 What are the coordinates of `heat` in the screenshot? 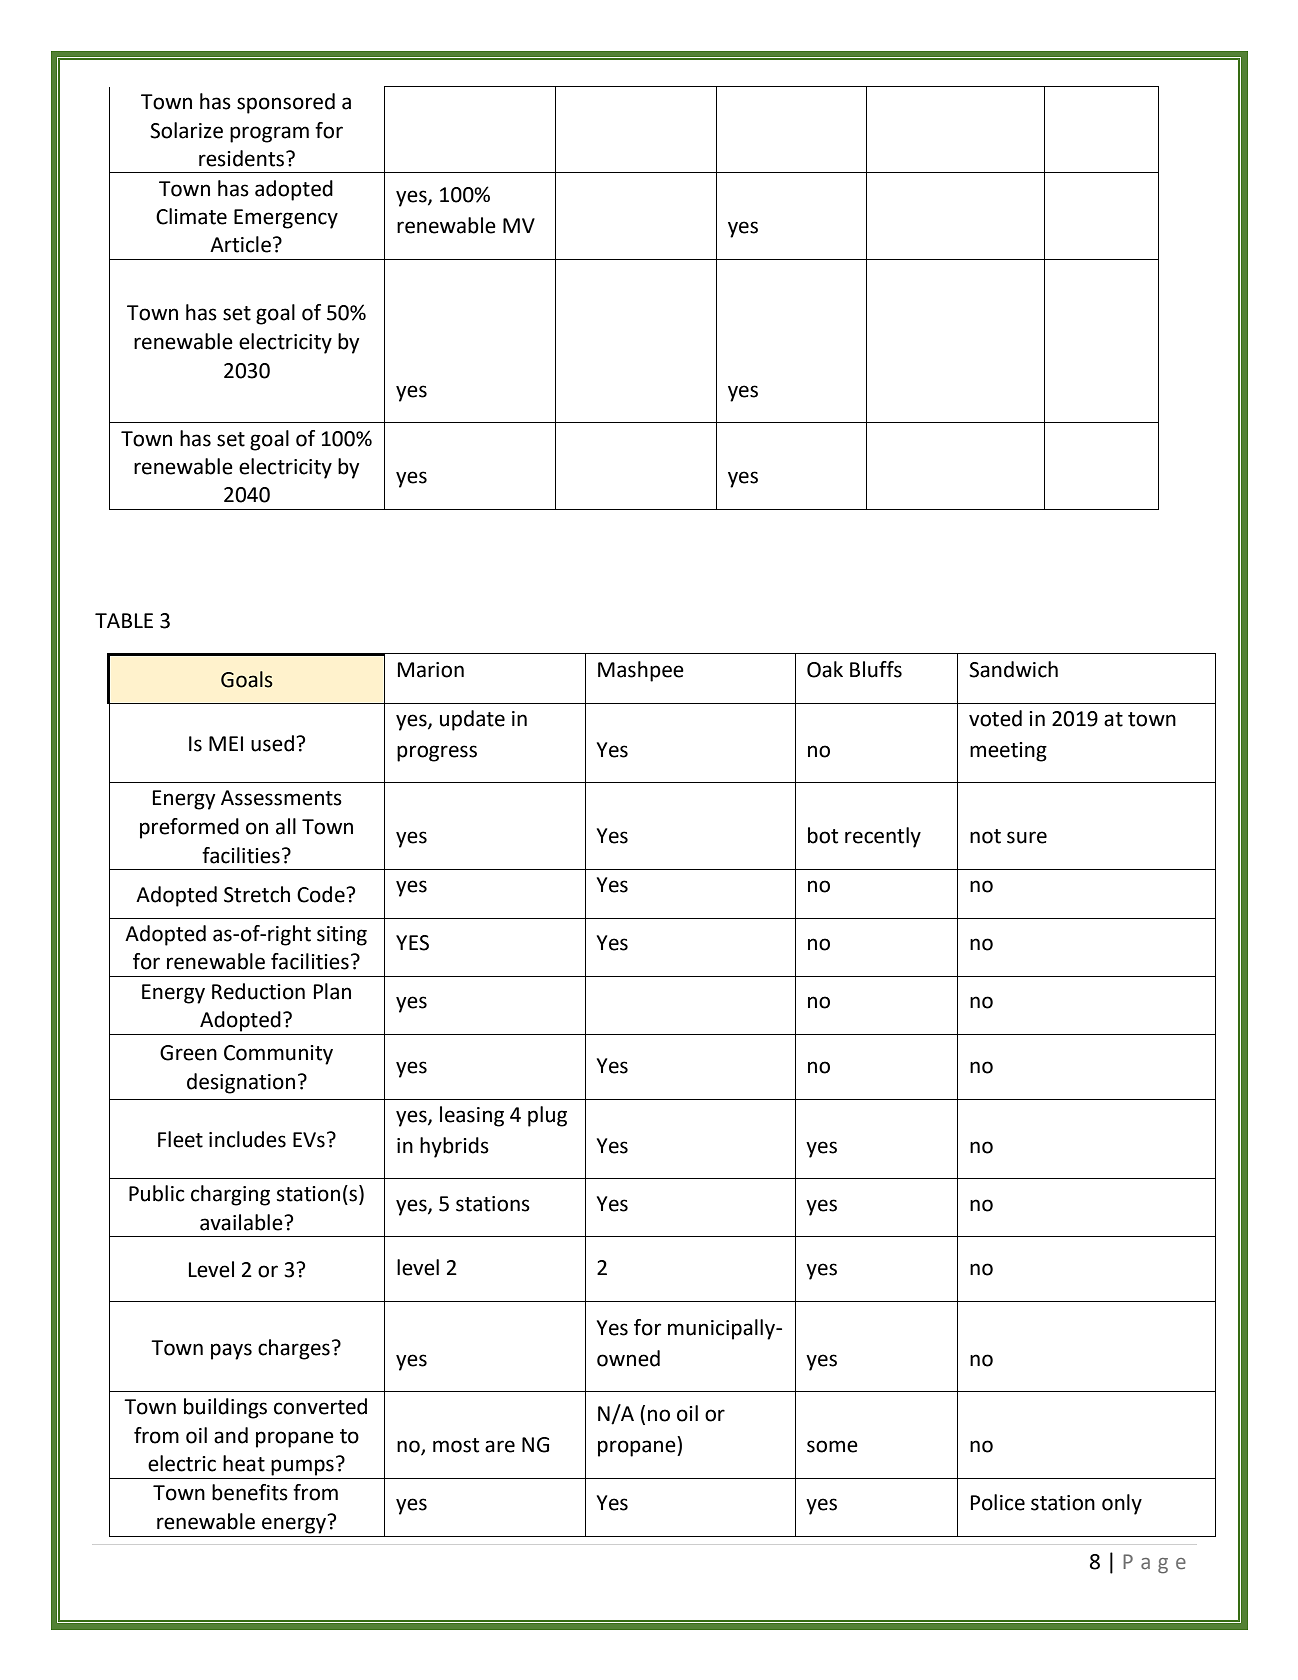 It's located at (244, 1463).
